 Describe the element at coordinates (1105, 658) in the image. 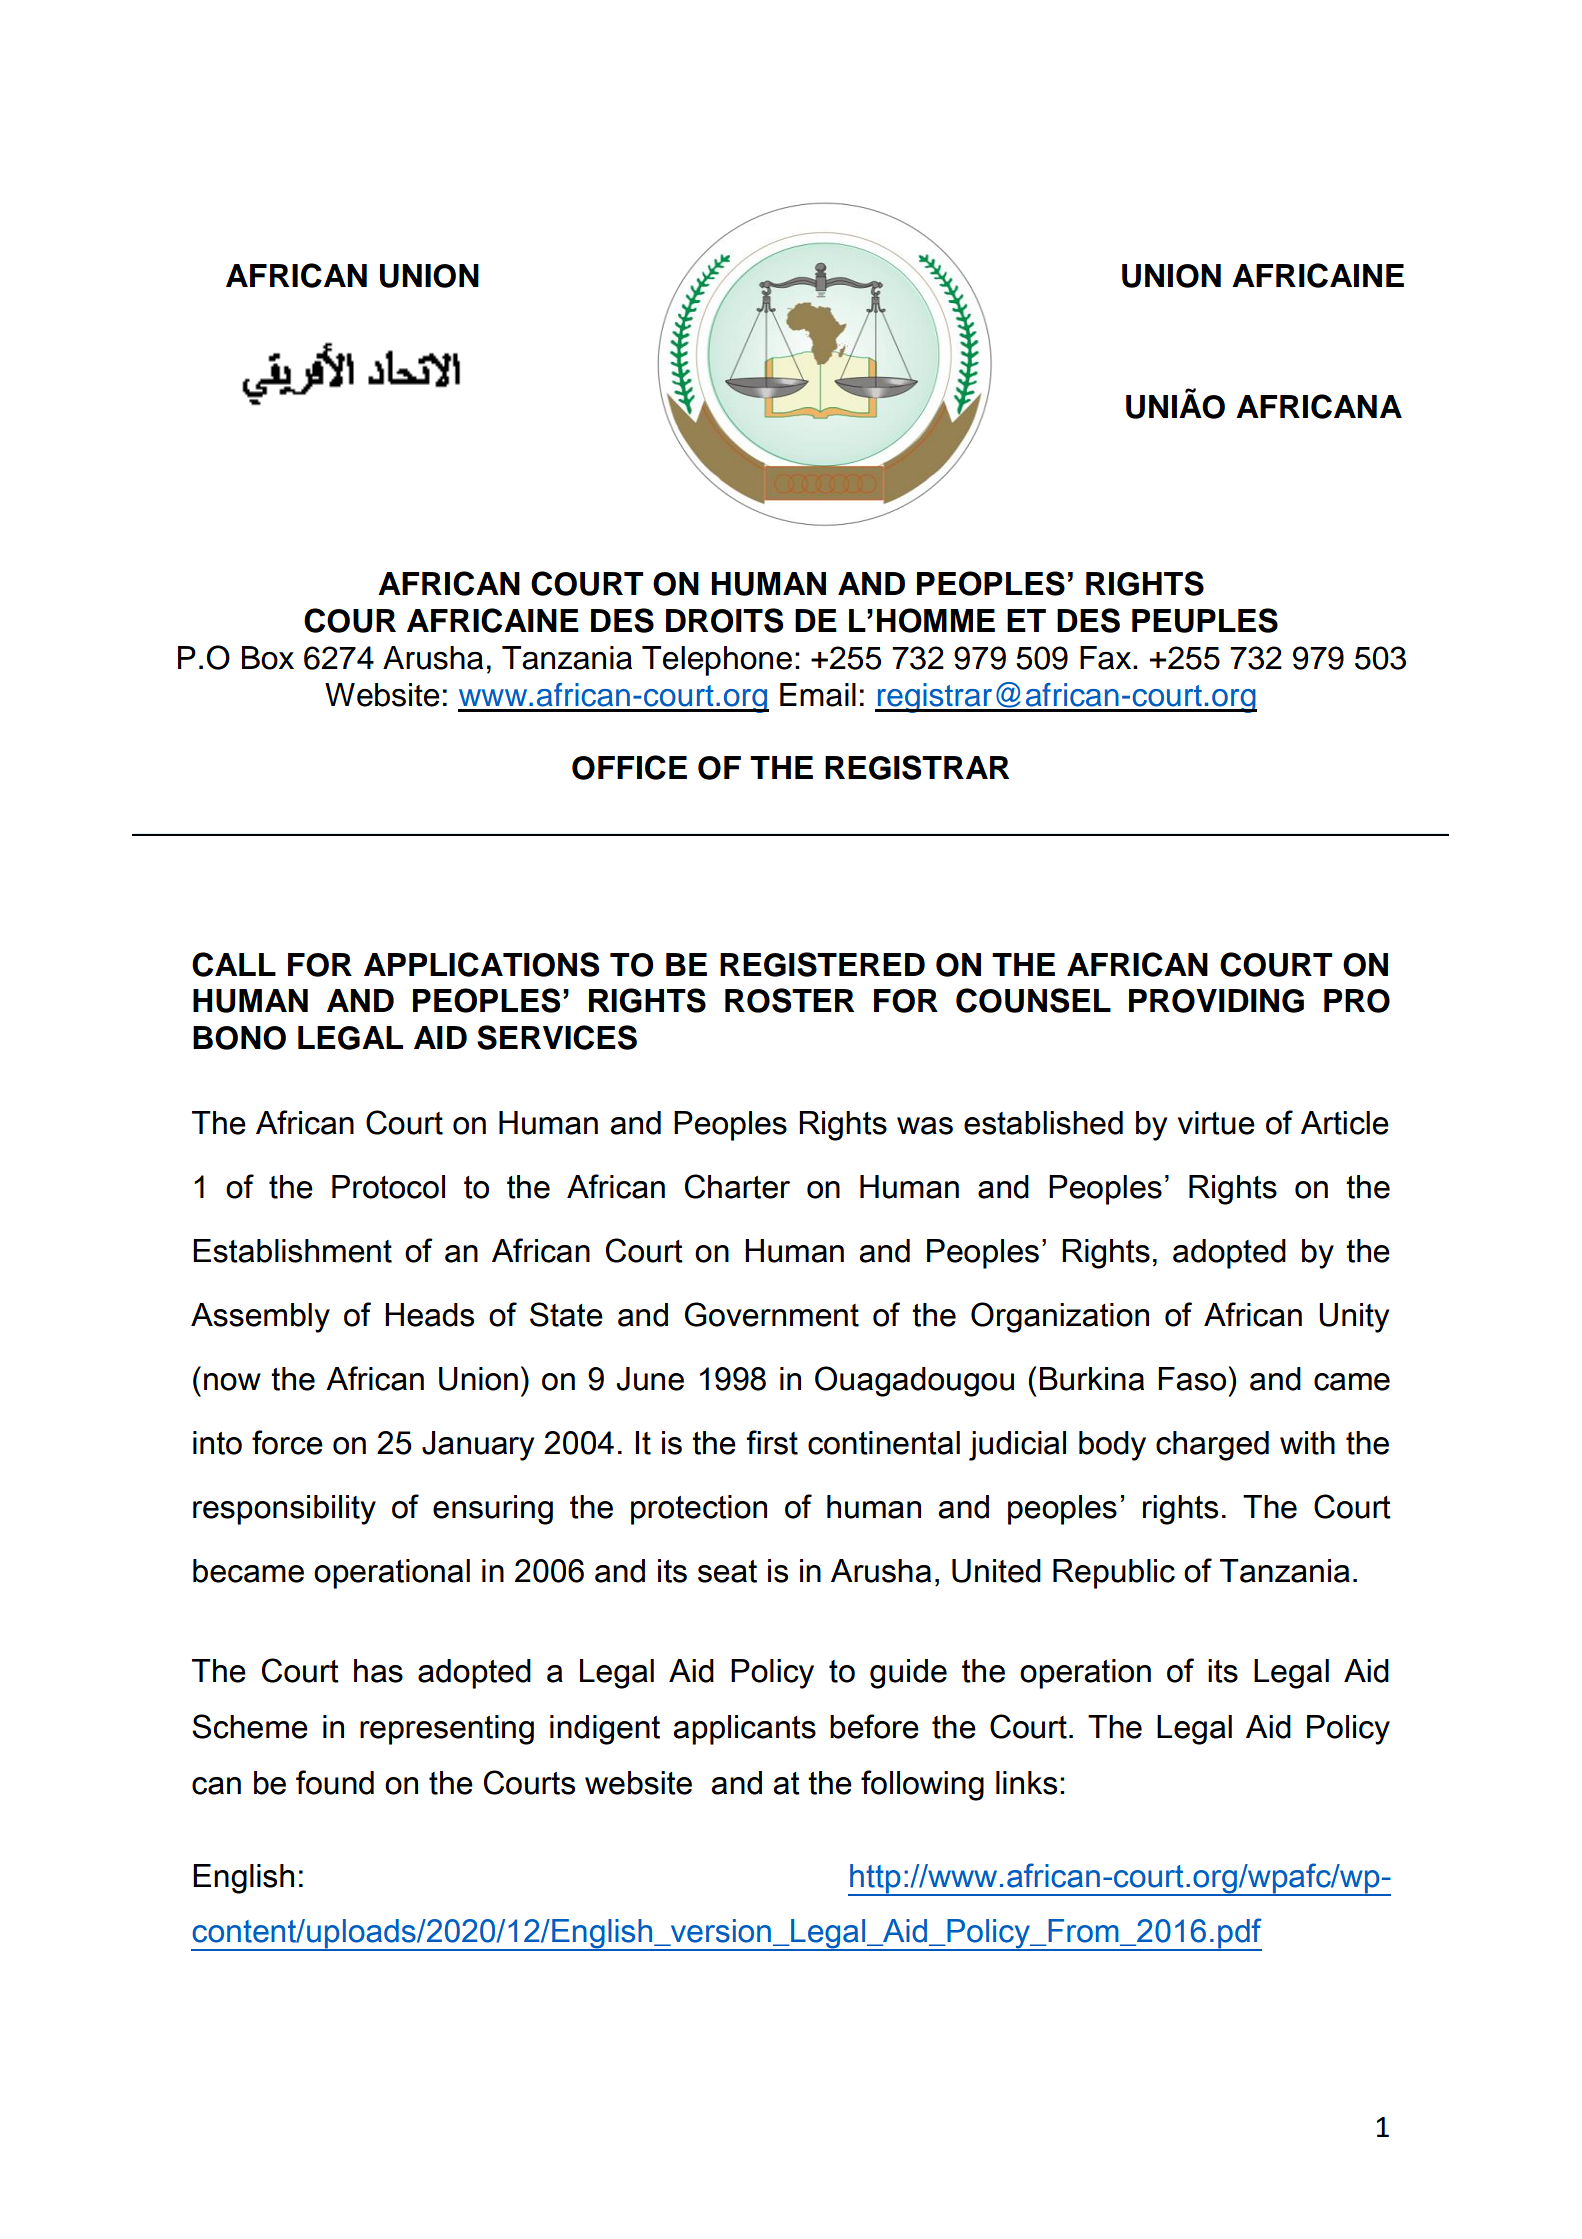

I see `Fax` at that location.
